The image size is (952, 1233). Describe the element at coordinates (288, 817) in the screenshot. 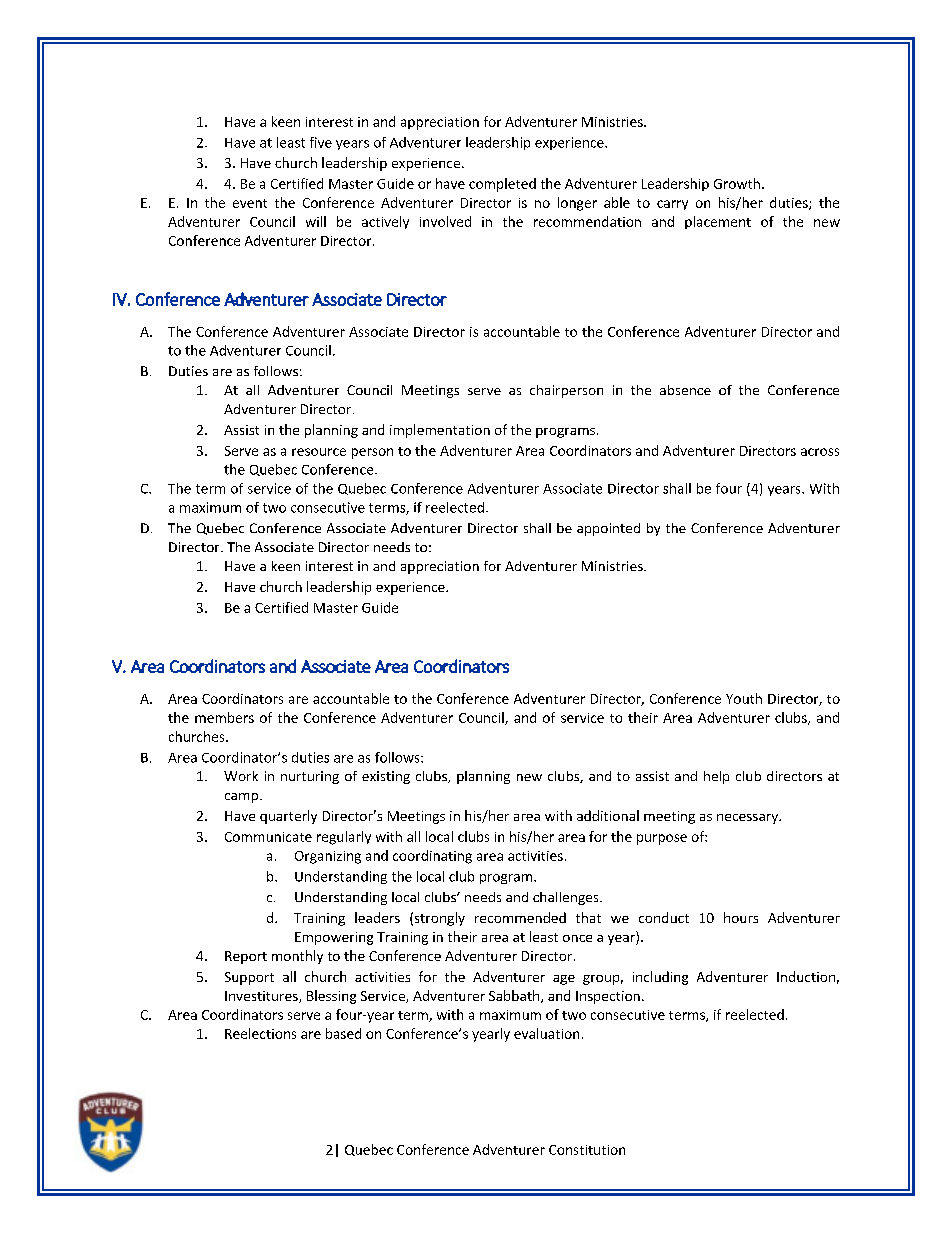

I see `quarterly` at that location.
